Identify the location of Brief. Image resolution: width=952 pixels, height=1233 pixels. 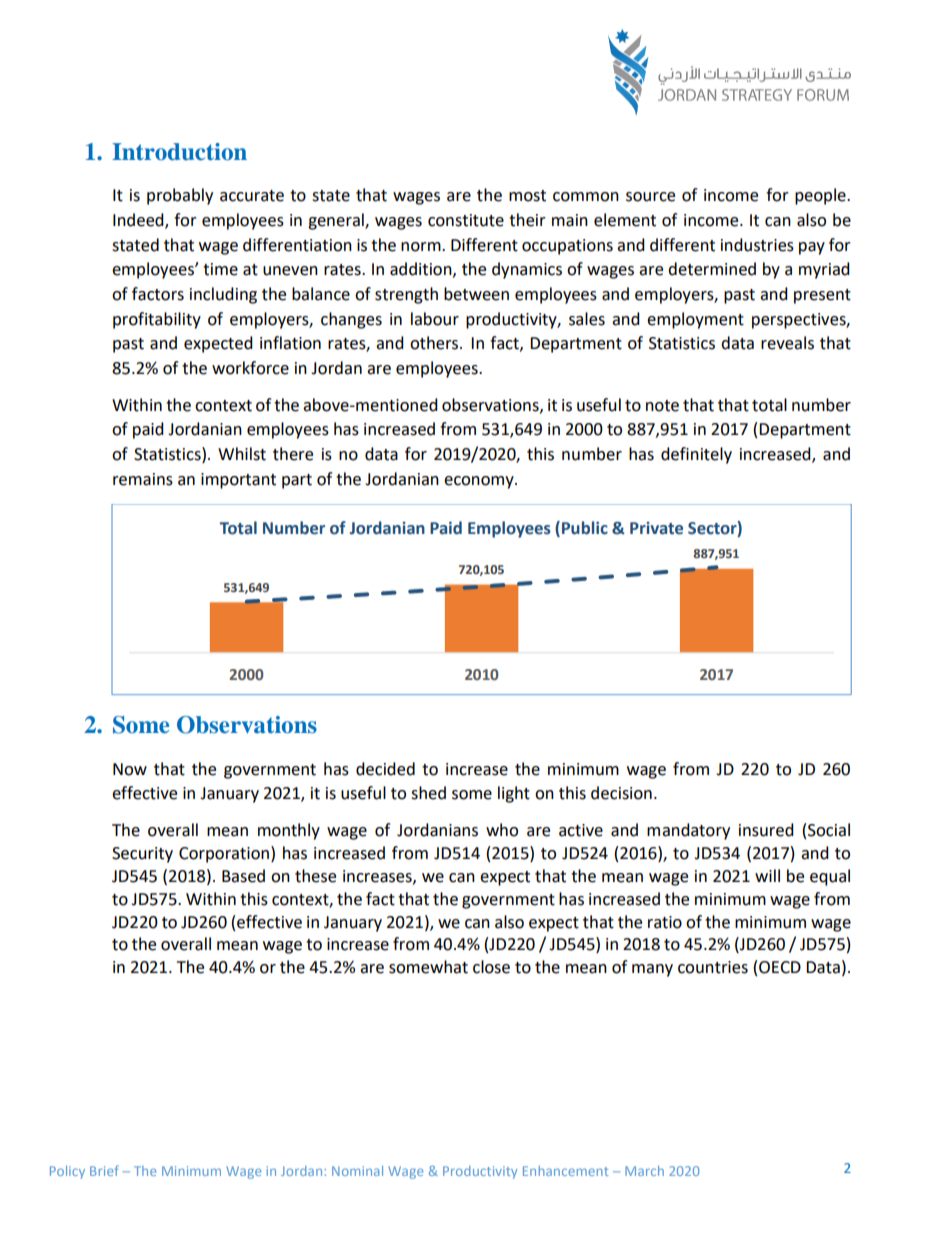
(104, 1170).
